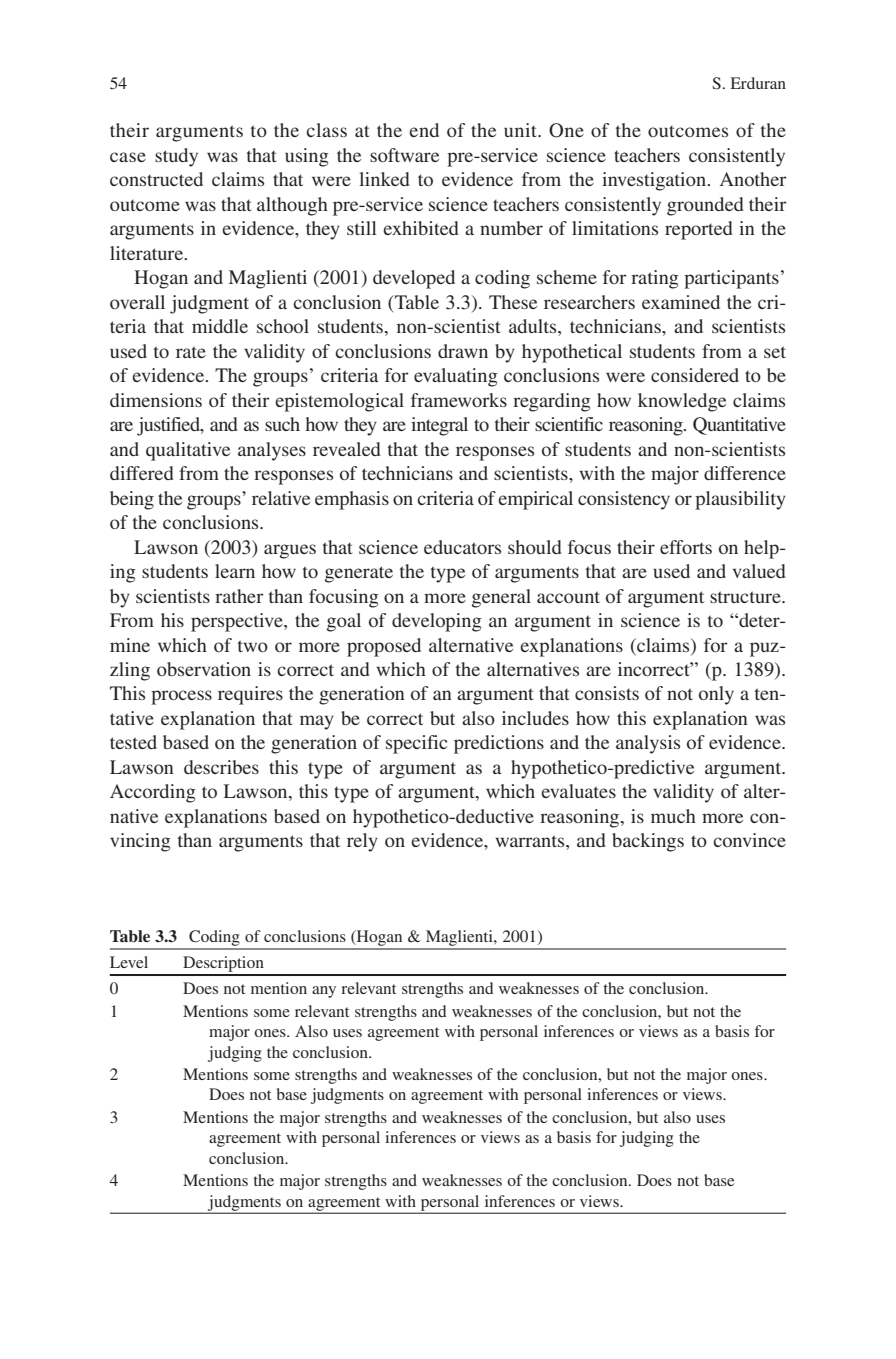  What do you see at coordinates (655, 181) in the document?
I see `investigation` at bounding box center [655, 181].
